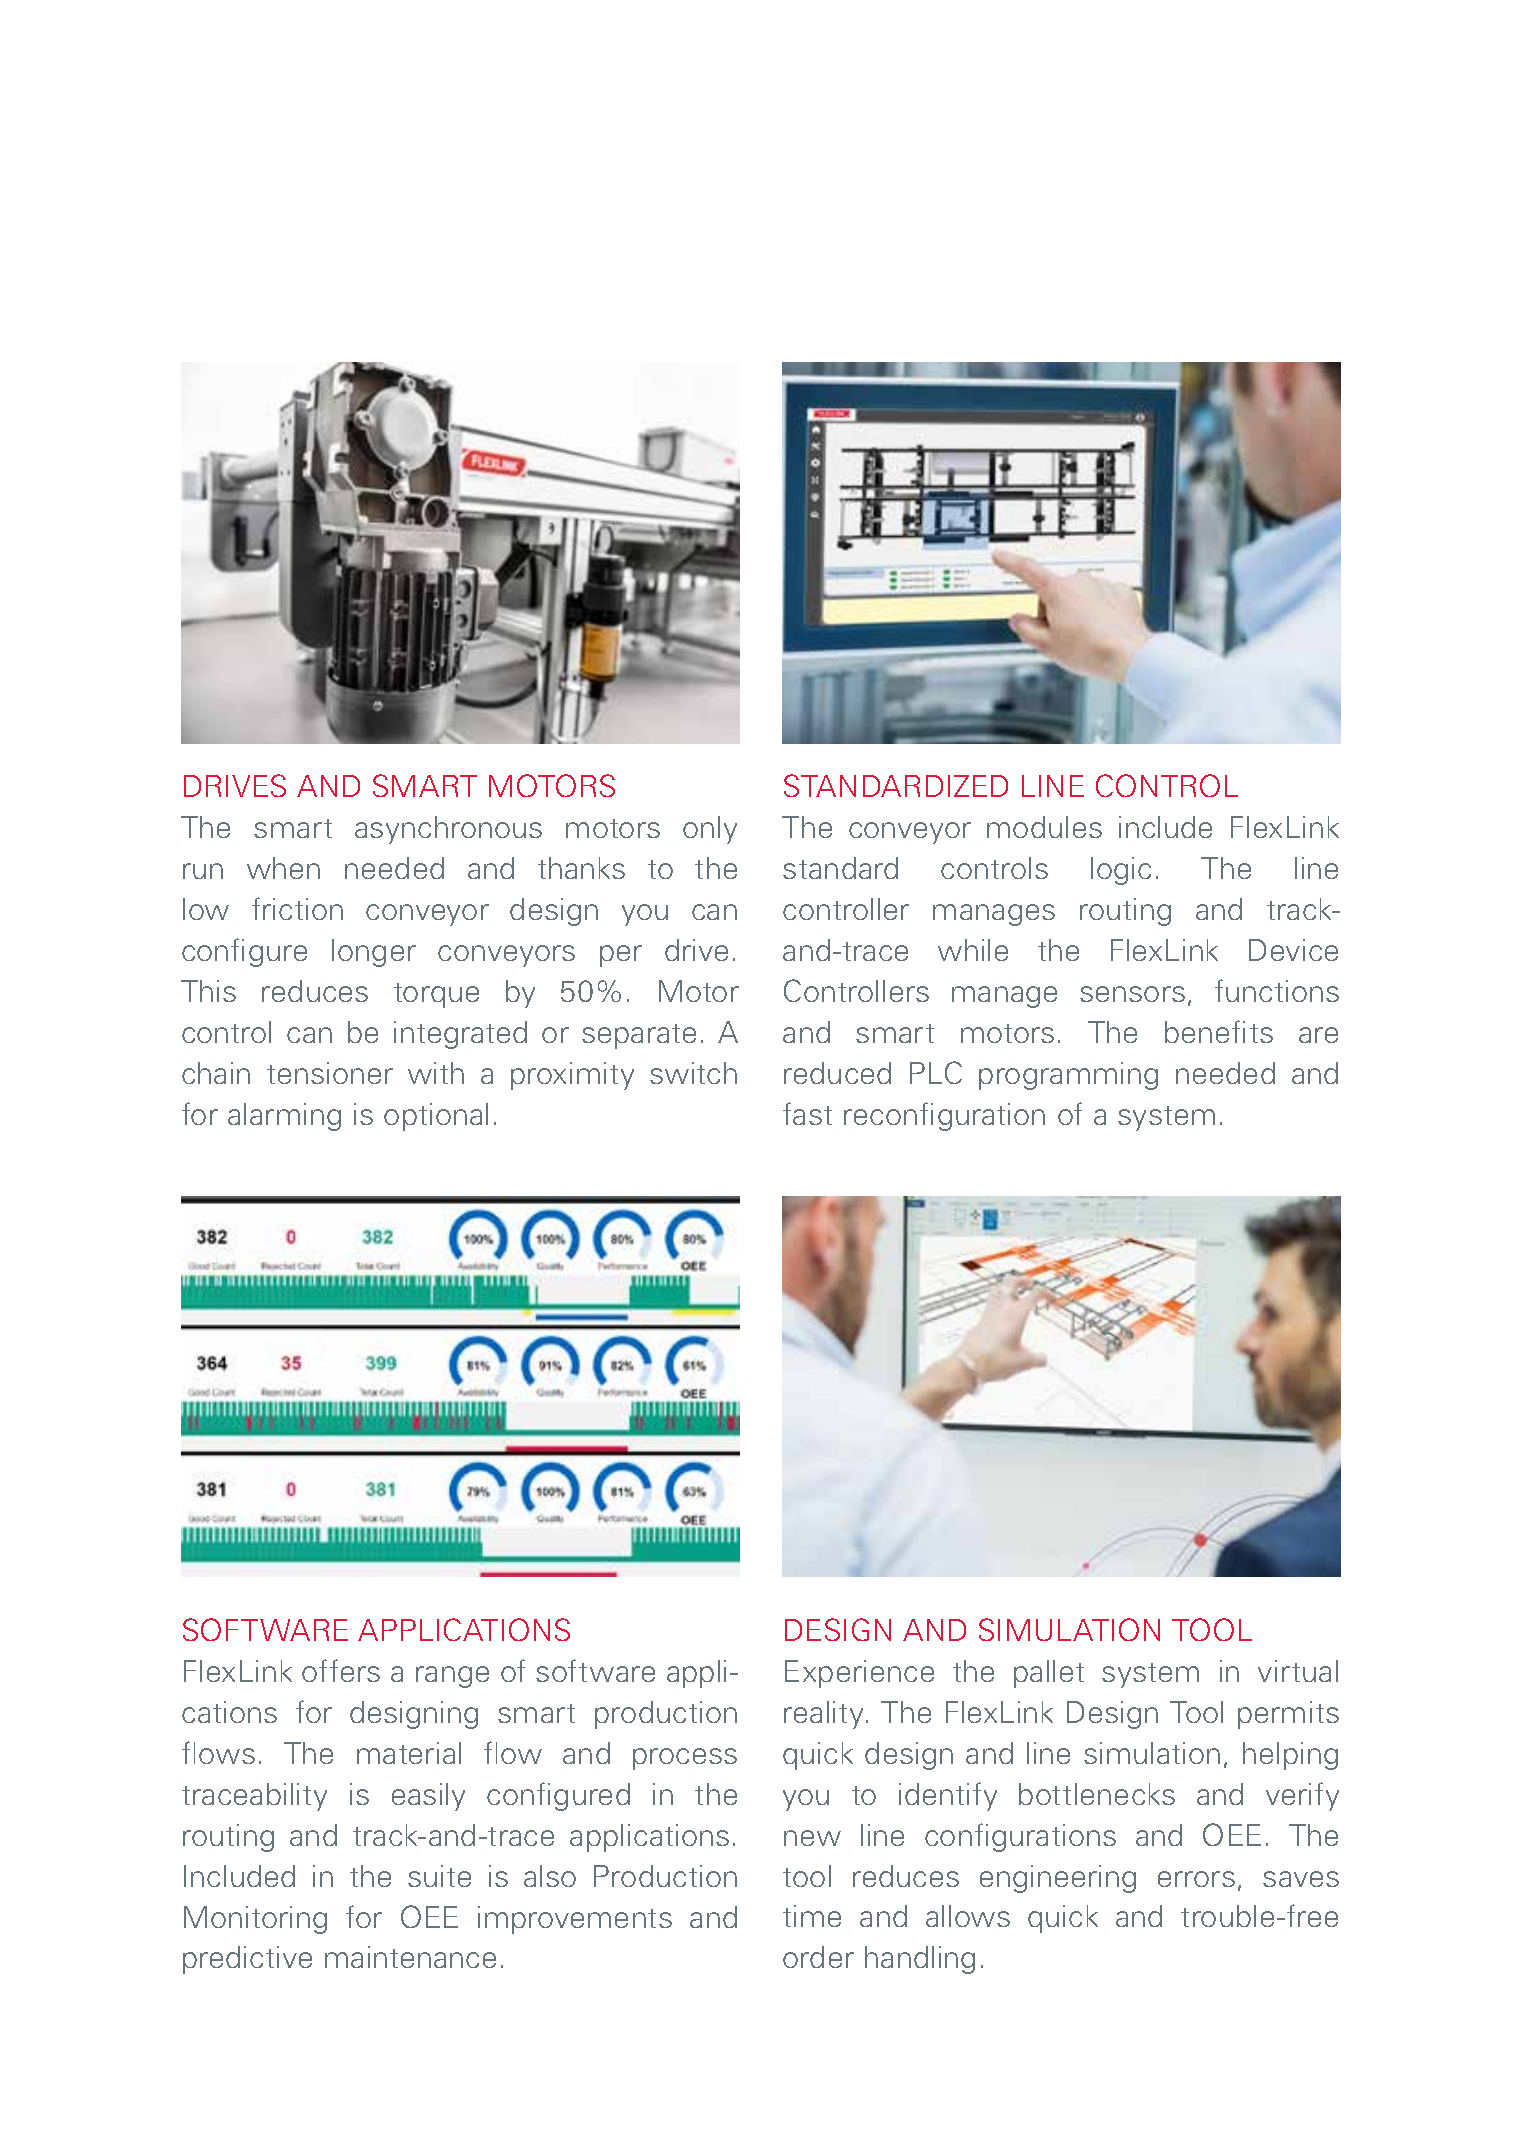 The height and width of the screenshot is (2153, 1522). What do you see at coordinates (710, 830) in the screenshot?
I see `only` at bounding box center [710, 830].
